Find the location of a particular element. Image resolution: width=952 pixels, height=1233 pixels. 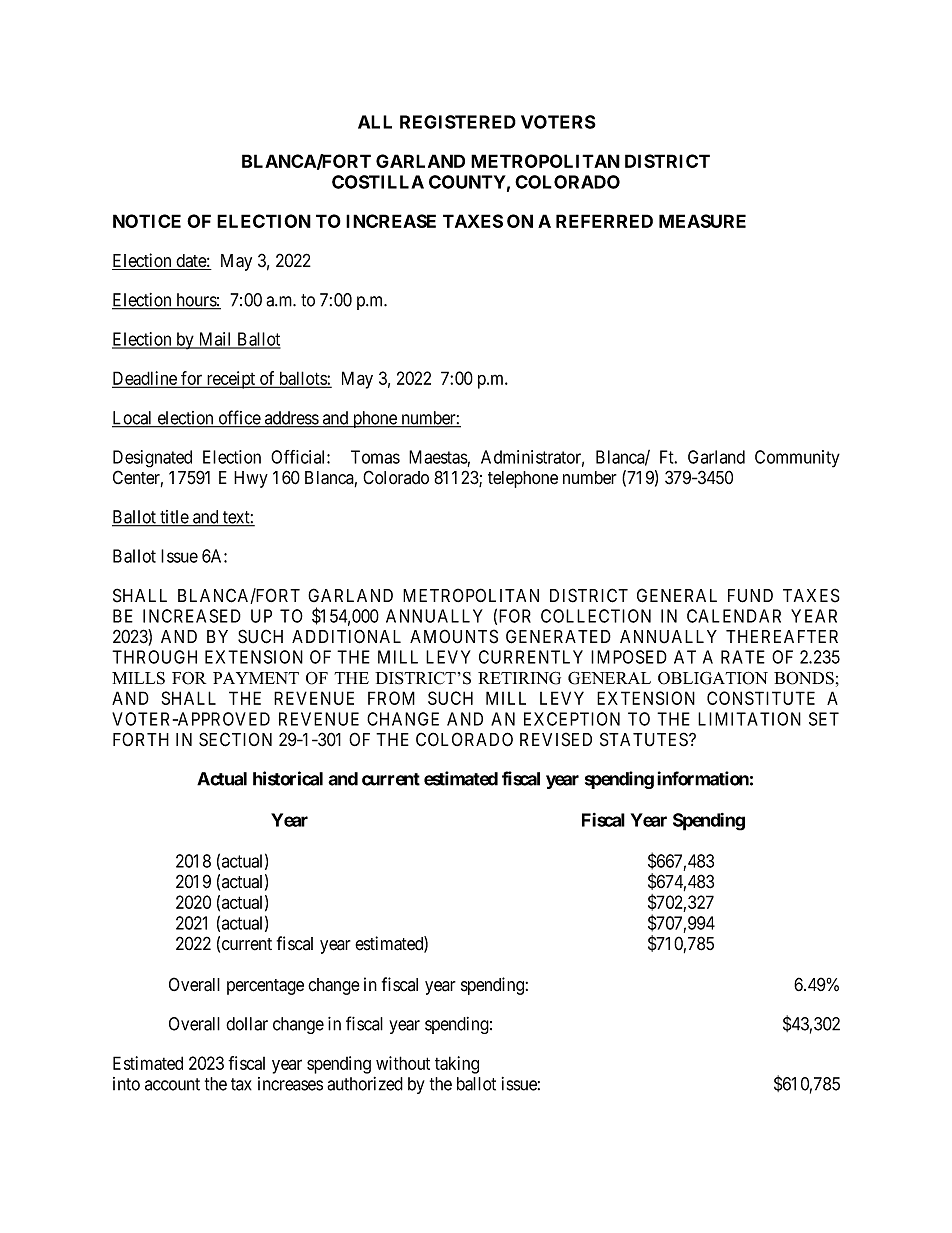

without is located at coordinates (403, 1063).
